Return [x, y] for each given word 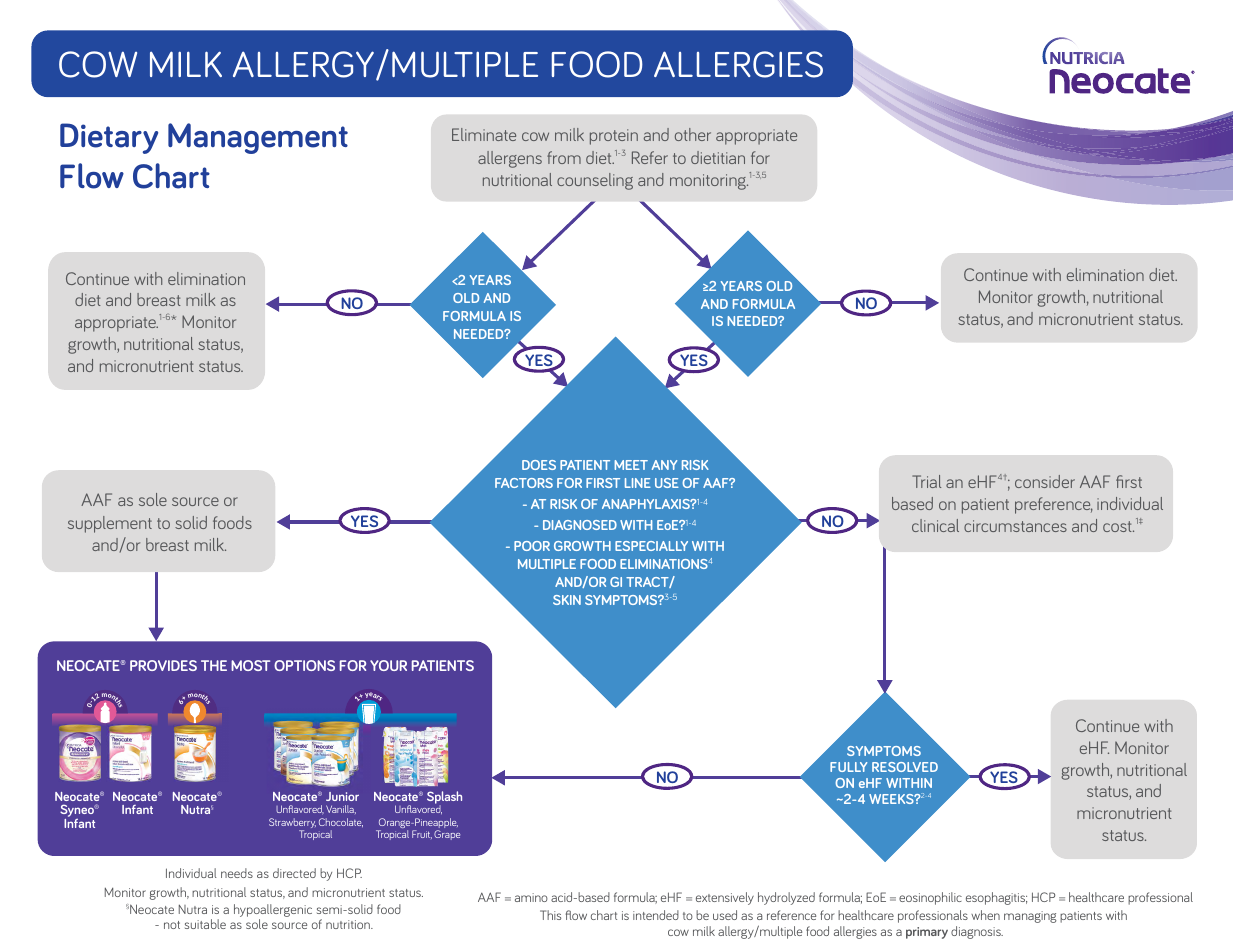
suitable [205, 924]
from [564, 157]
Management [258, 138]
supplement [110, 524]
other [693, 134]
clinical [935, 525]
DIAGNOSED [580, 525]
